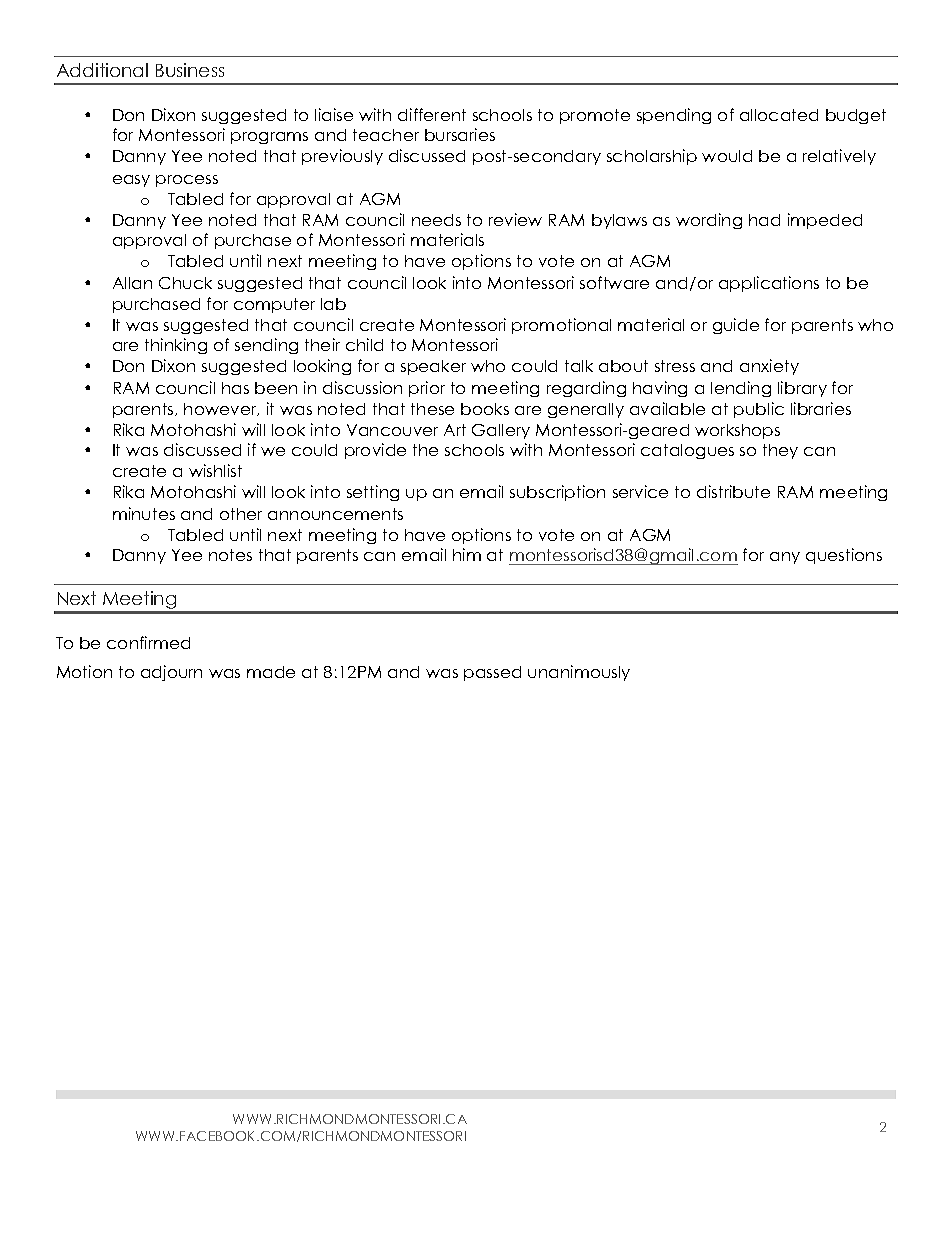 This screenshot has width=952, height=1233. What do you see at coordinates (148, 642) in the screenshot?
I see `confirmed` at bounding box center [148, 642].
